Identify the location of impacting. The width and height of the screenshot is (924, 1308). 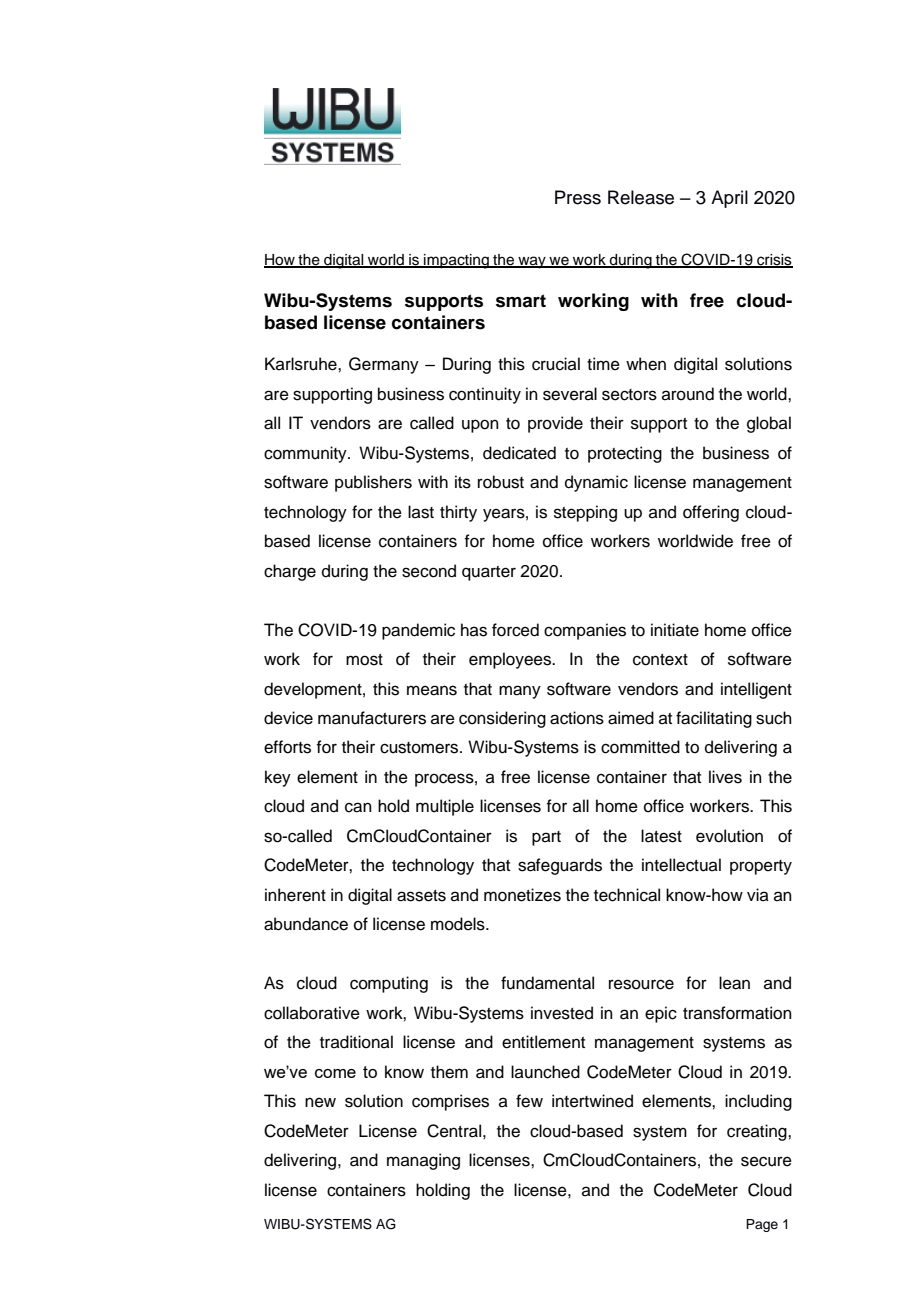
(456, 261).
